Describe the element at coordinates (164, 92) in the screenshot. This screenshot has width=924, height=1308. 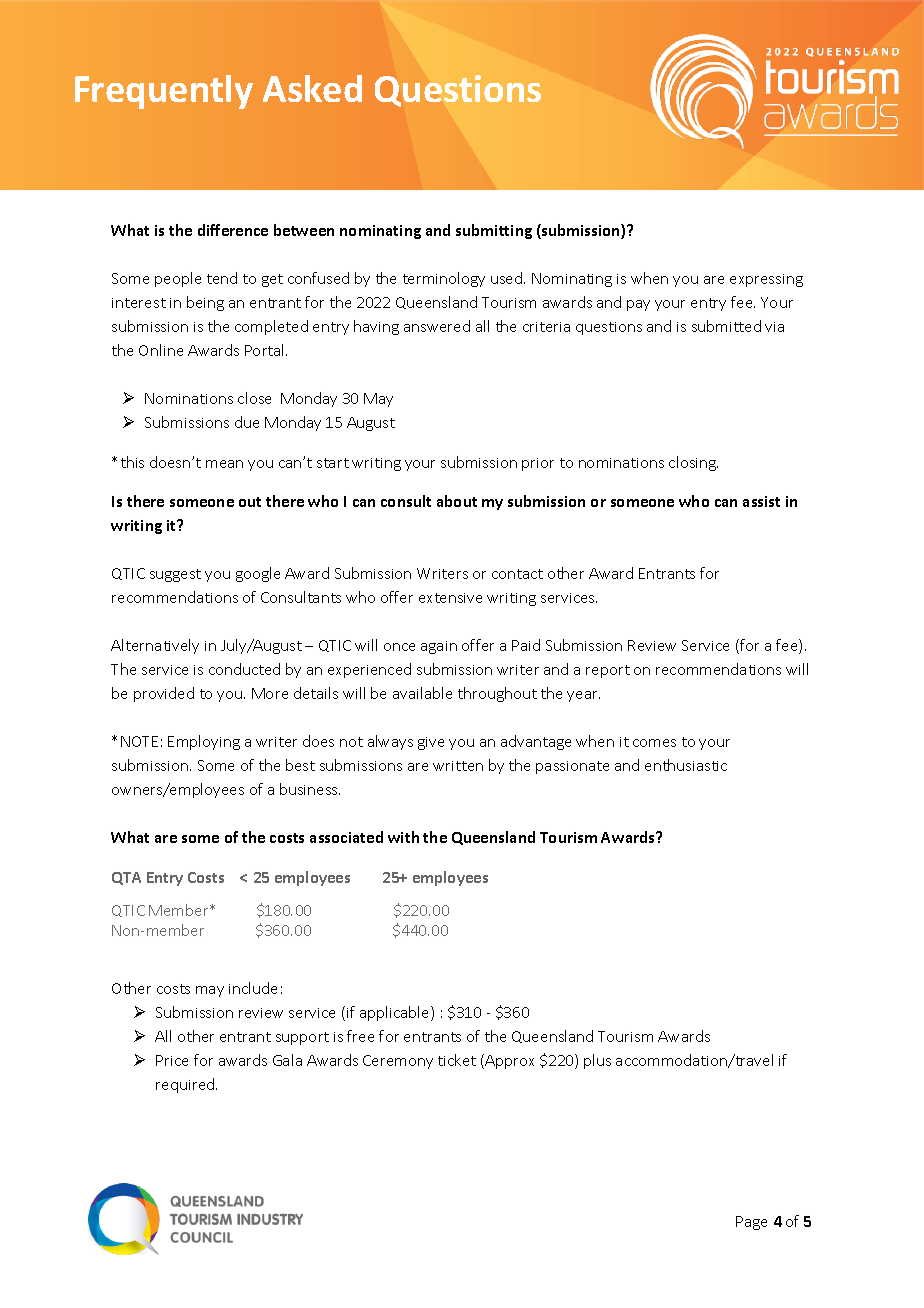
I see `Frequently` at that location.
